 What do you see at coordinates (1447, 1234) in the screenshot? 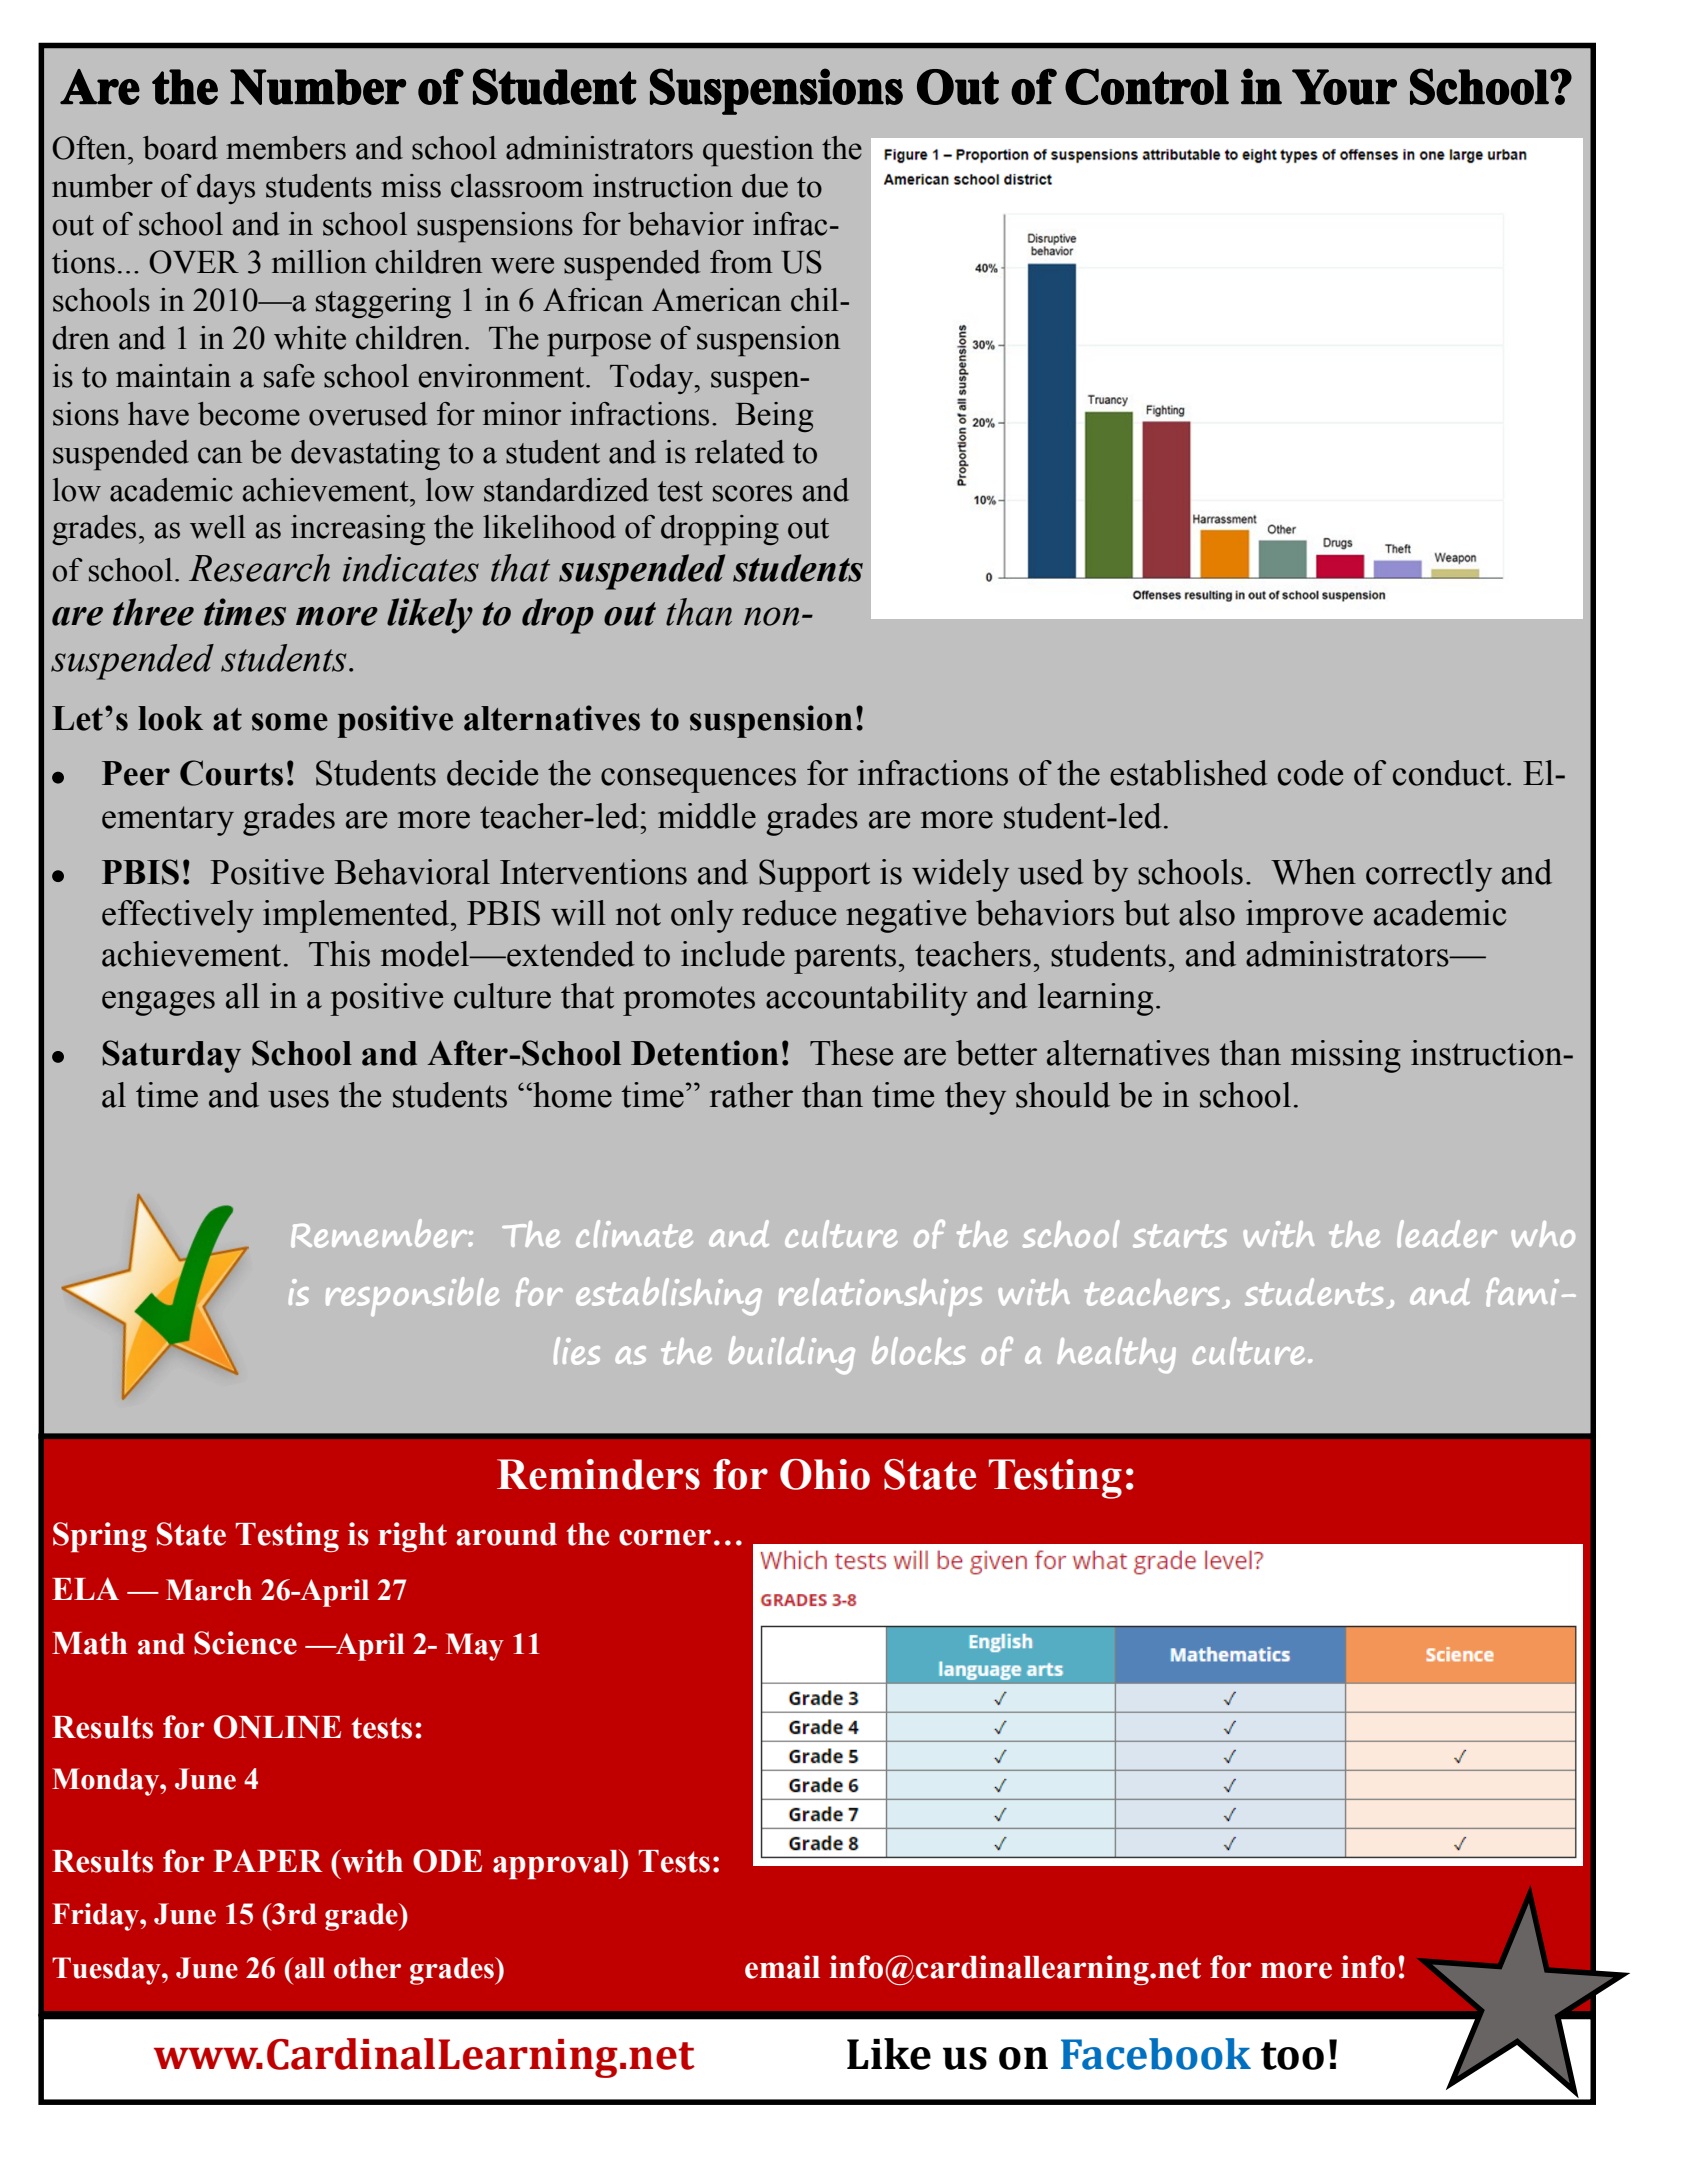
I see `leader` at bounding box center [1447, 1234].
